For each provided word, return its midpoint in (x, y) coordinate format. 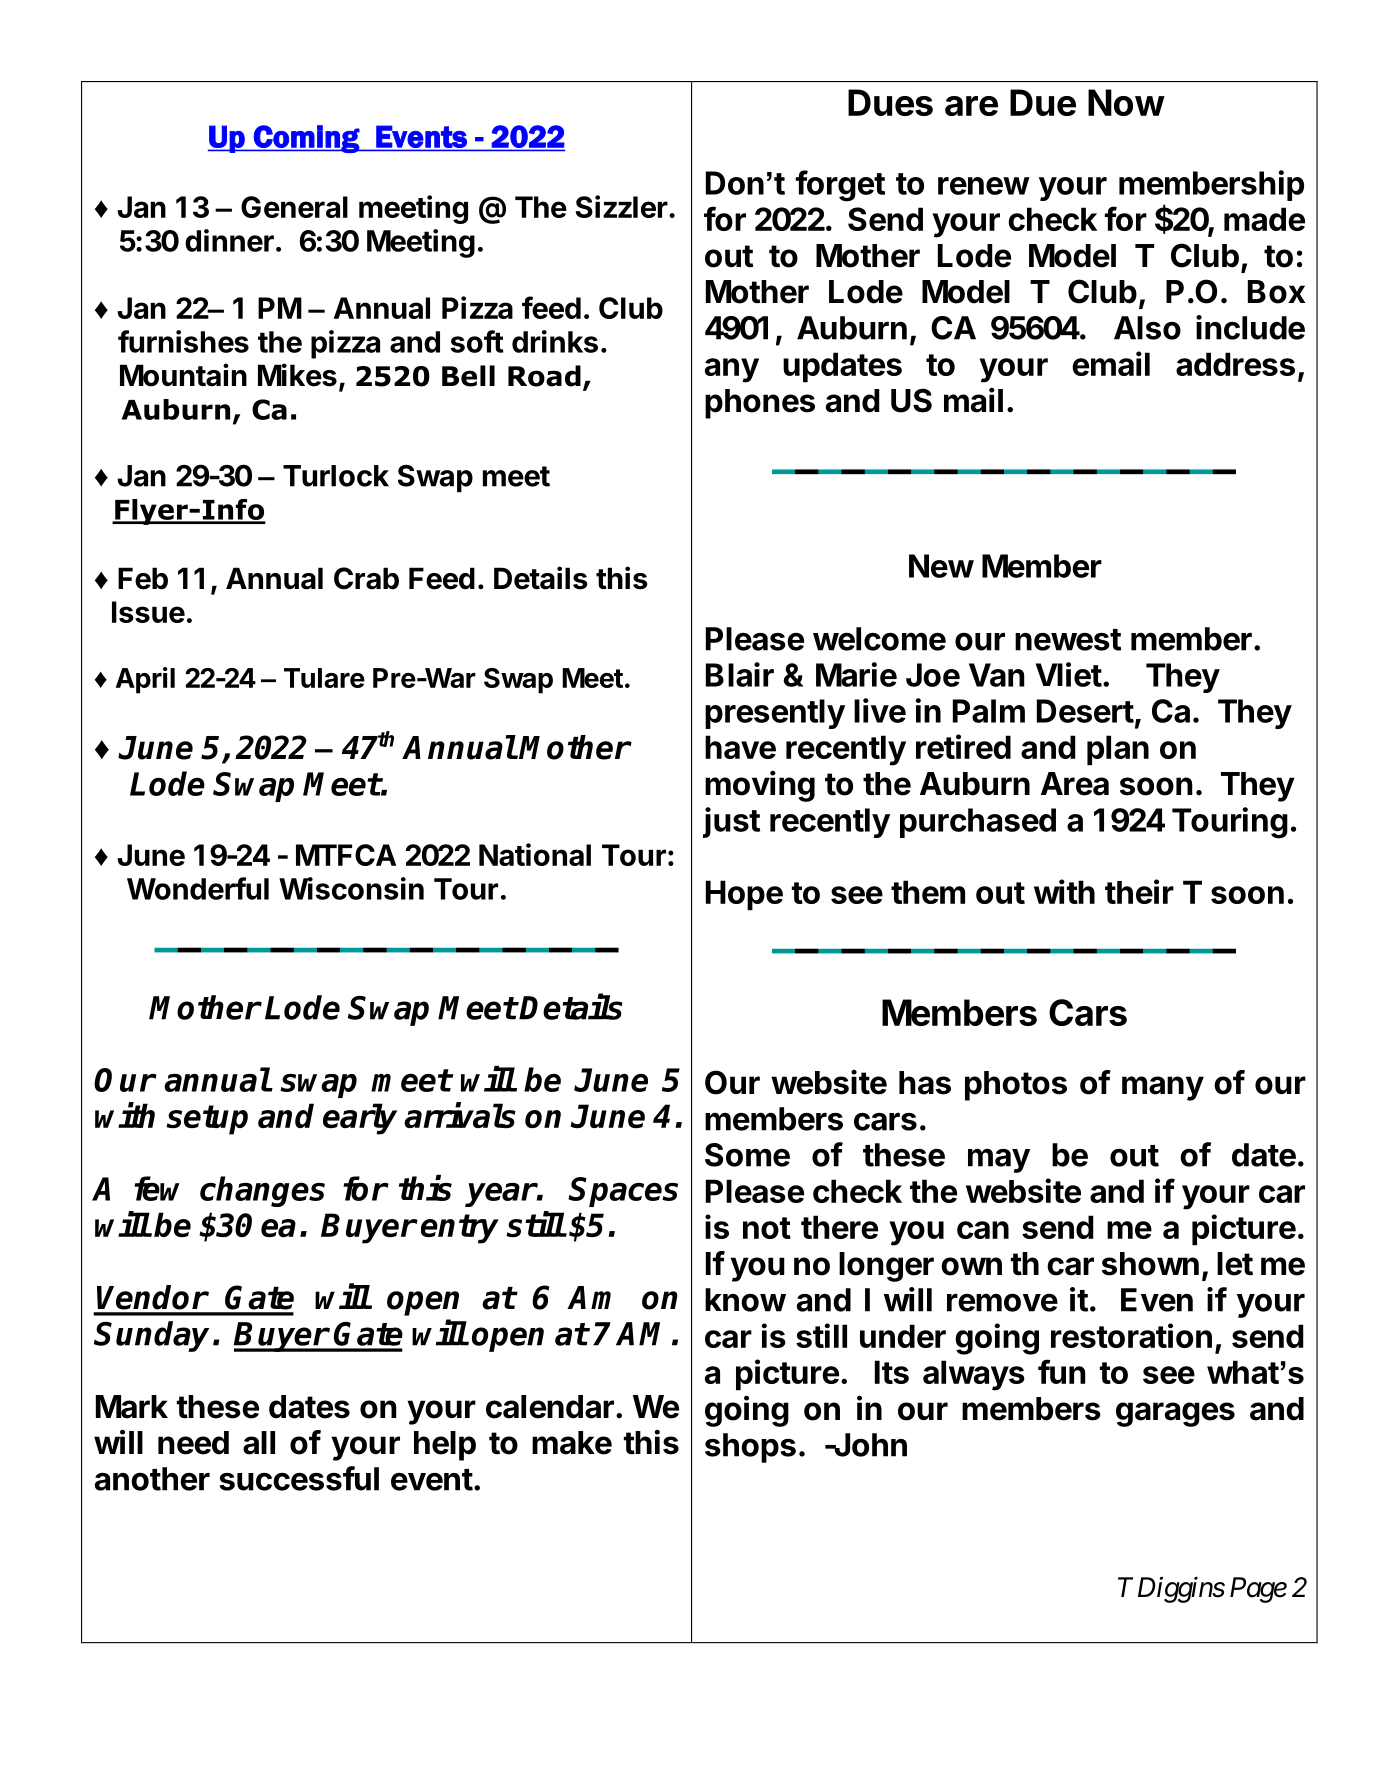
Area (1075, 784)
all (259, 1443)
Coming (306, 139)
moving (760, 786)
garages (1175, 1414)
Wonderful (198, 888)
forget (840, 186)
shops (750, 1448)
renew (984, 186)
